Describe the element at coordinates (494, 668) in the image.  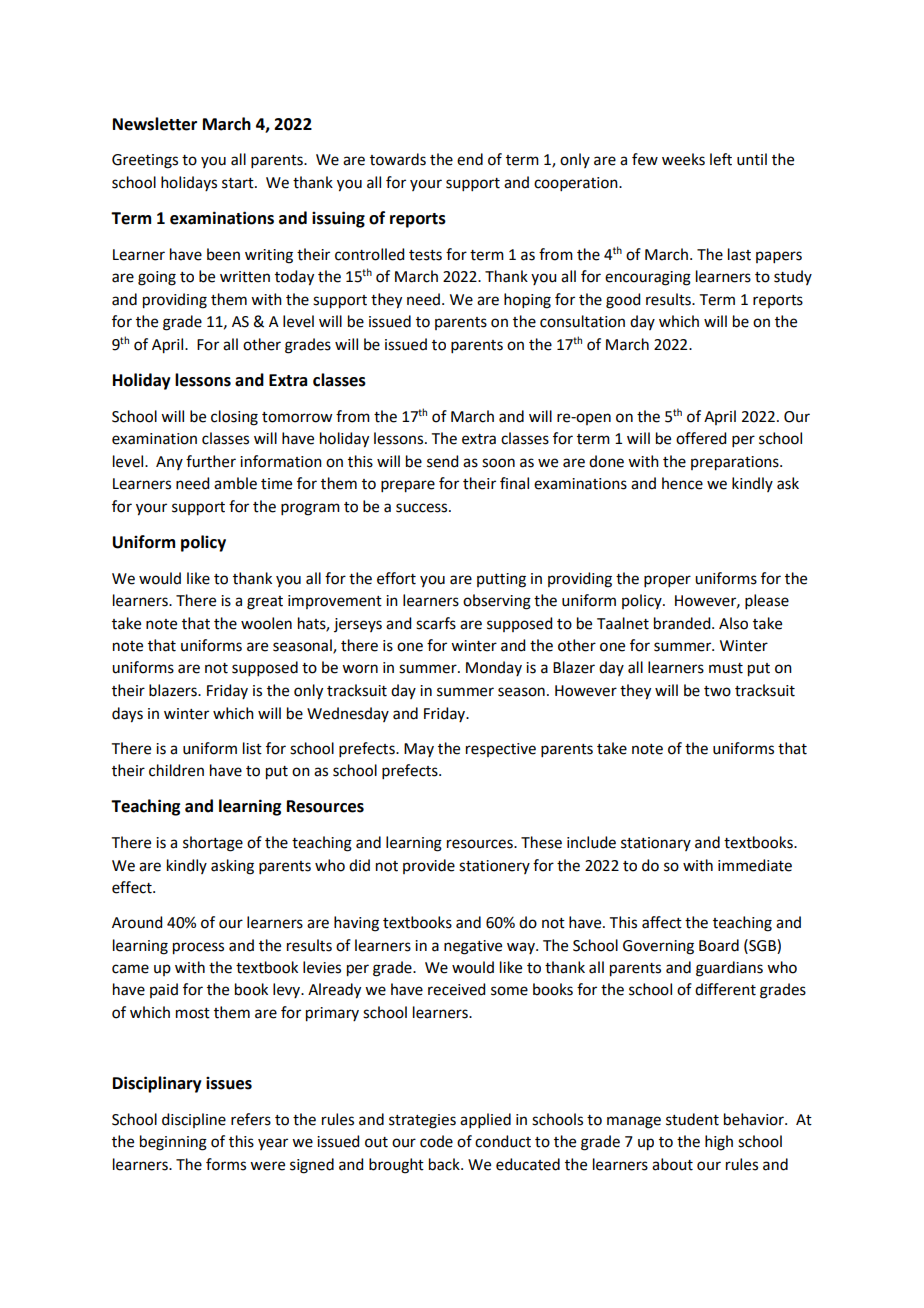
I see `Monday` at that location.
